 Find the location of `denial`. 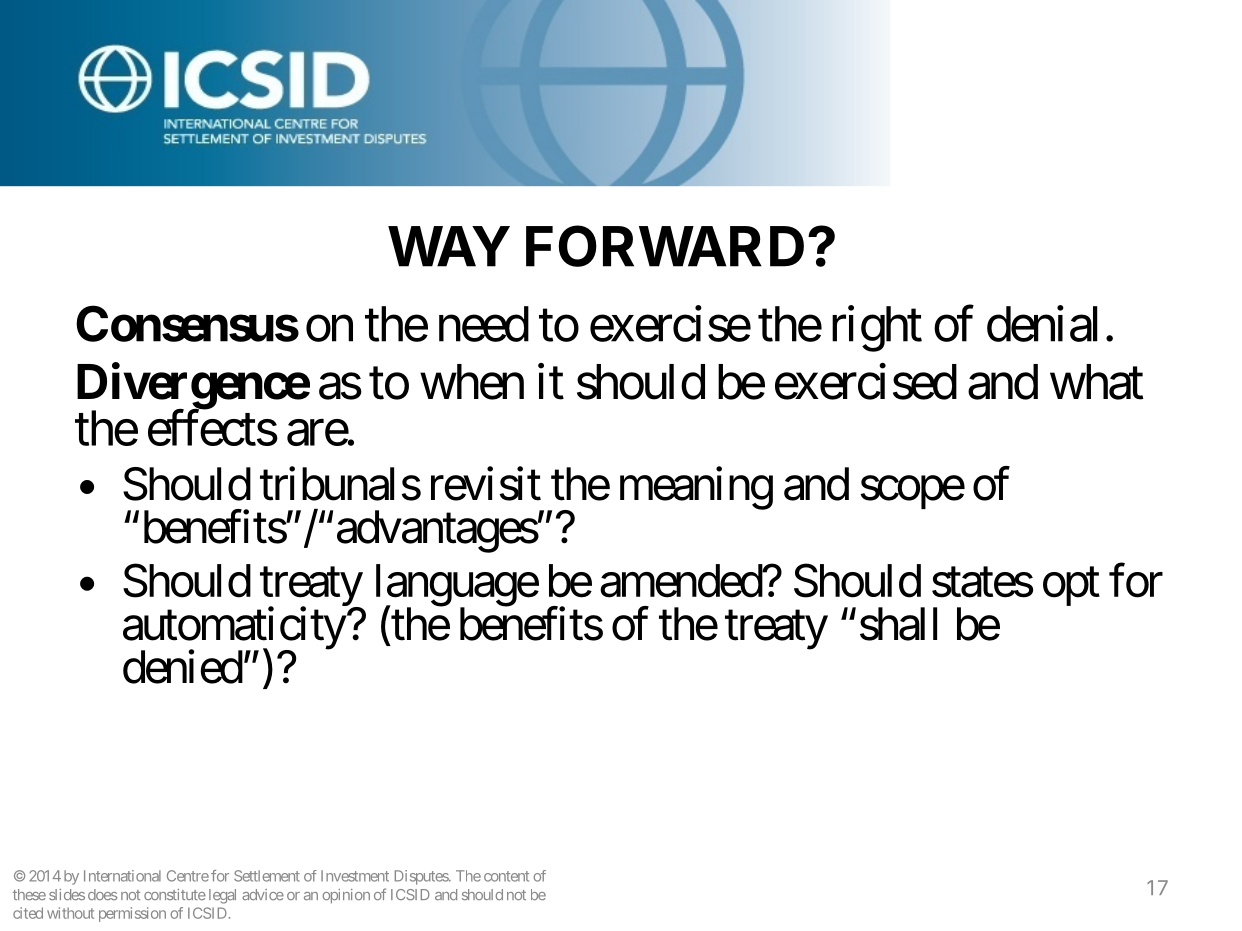

denial is located at coordinates (1042, 324).
